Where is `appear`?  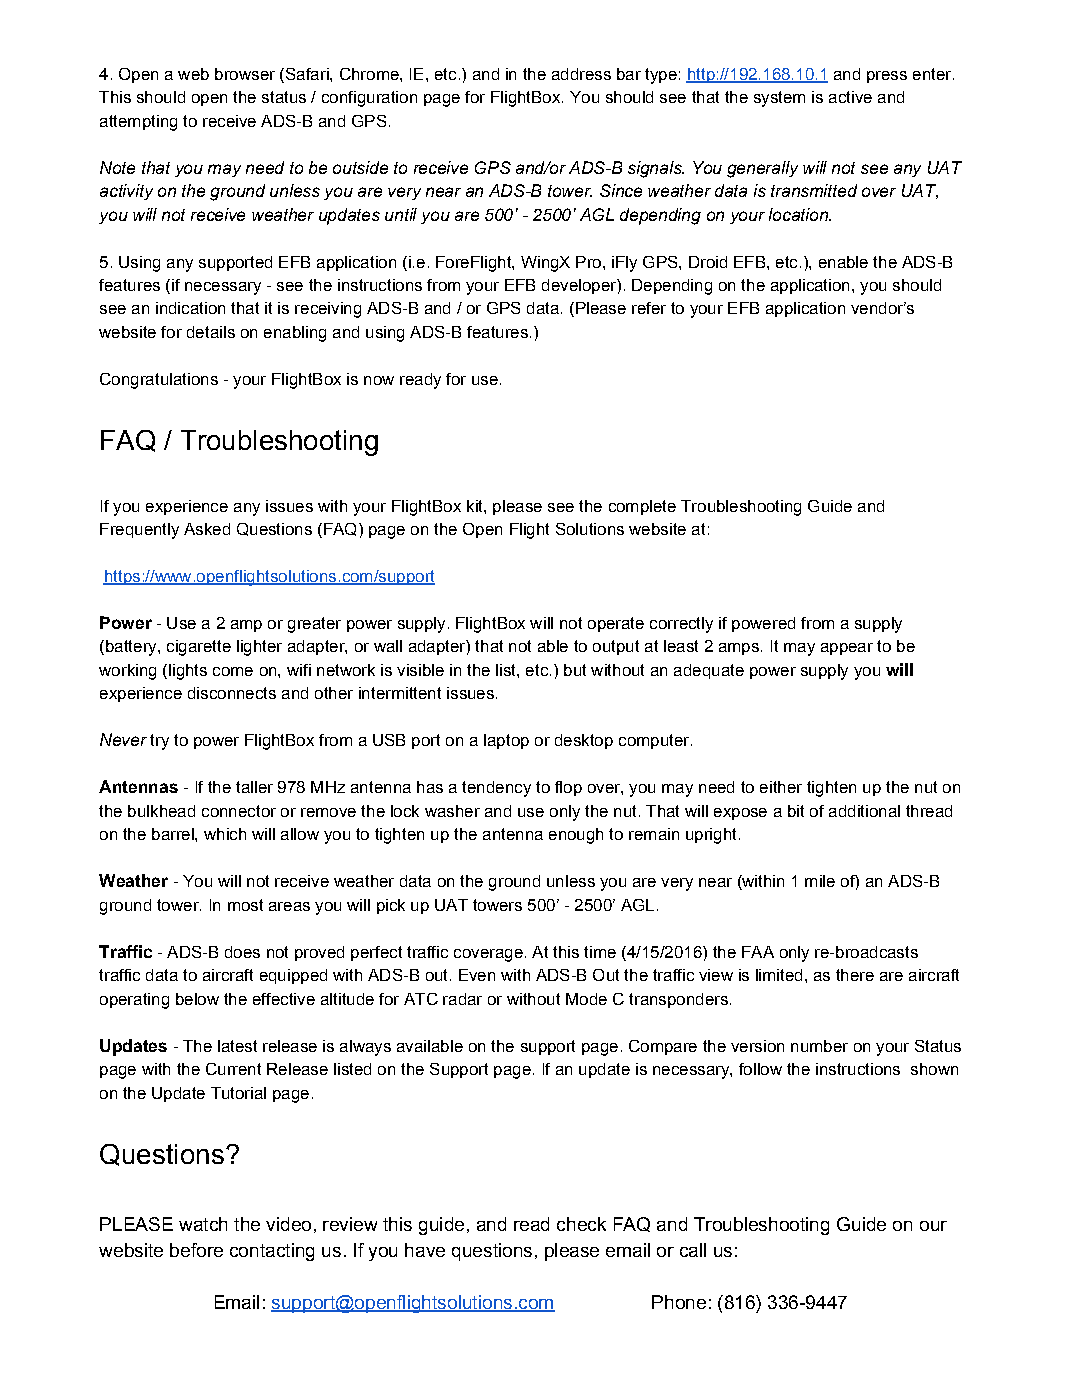
appear is located at coordinates (847, 649).
